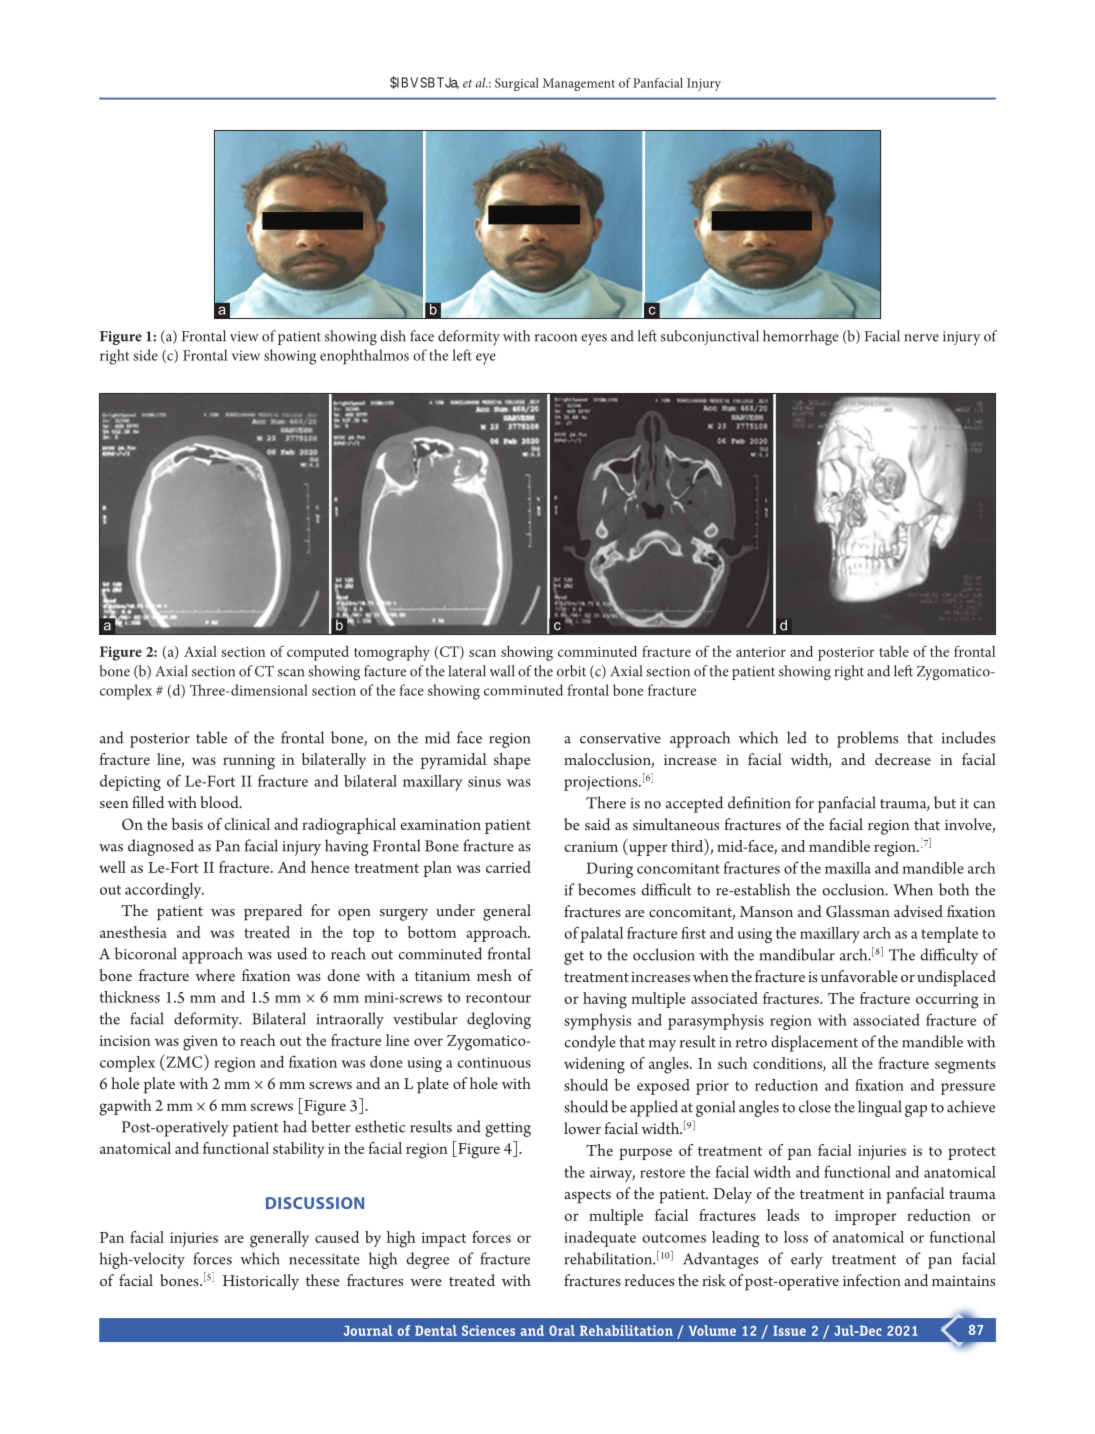 This screenshot has height=1434, width=1095. What do you see at coordinates (261, 1282) in the screenshot?
I see `Historically` at bounding box center [261, 1282].
